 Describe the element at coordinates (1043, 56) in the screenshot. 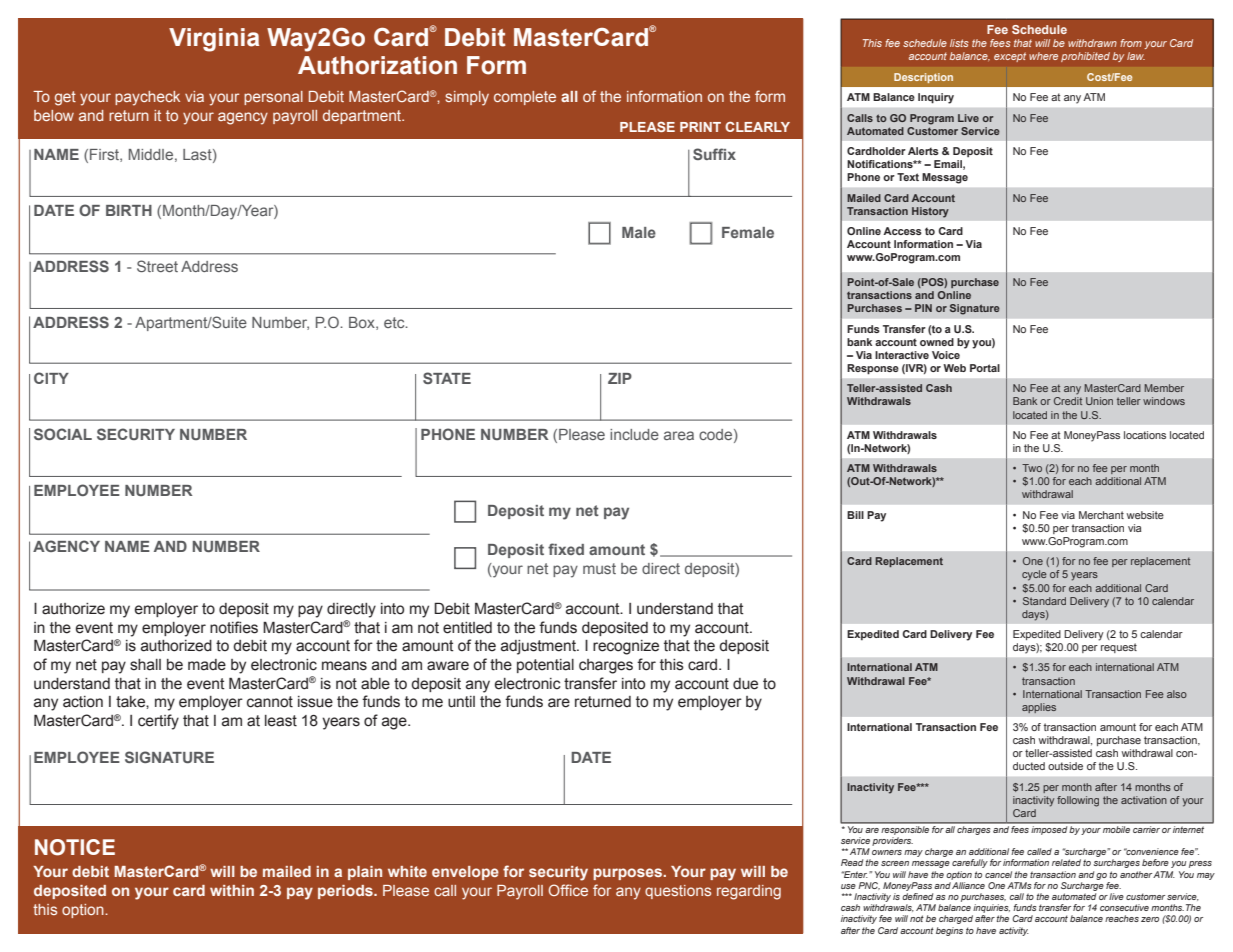

I see `where` at that location.
